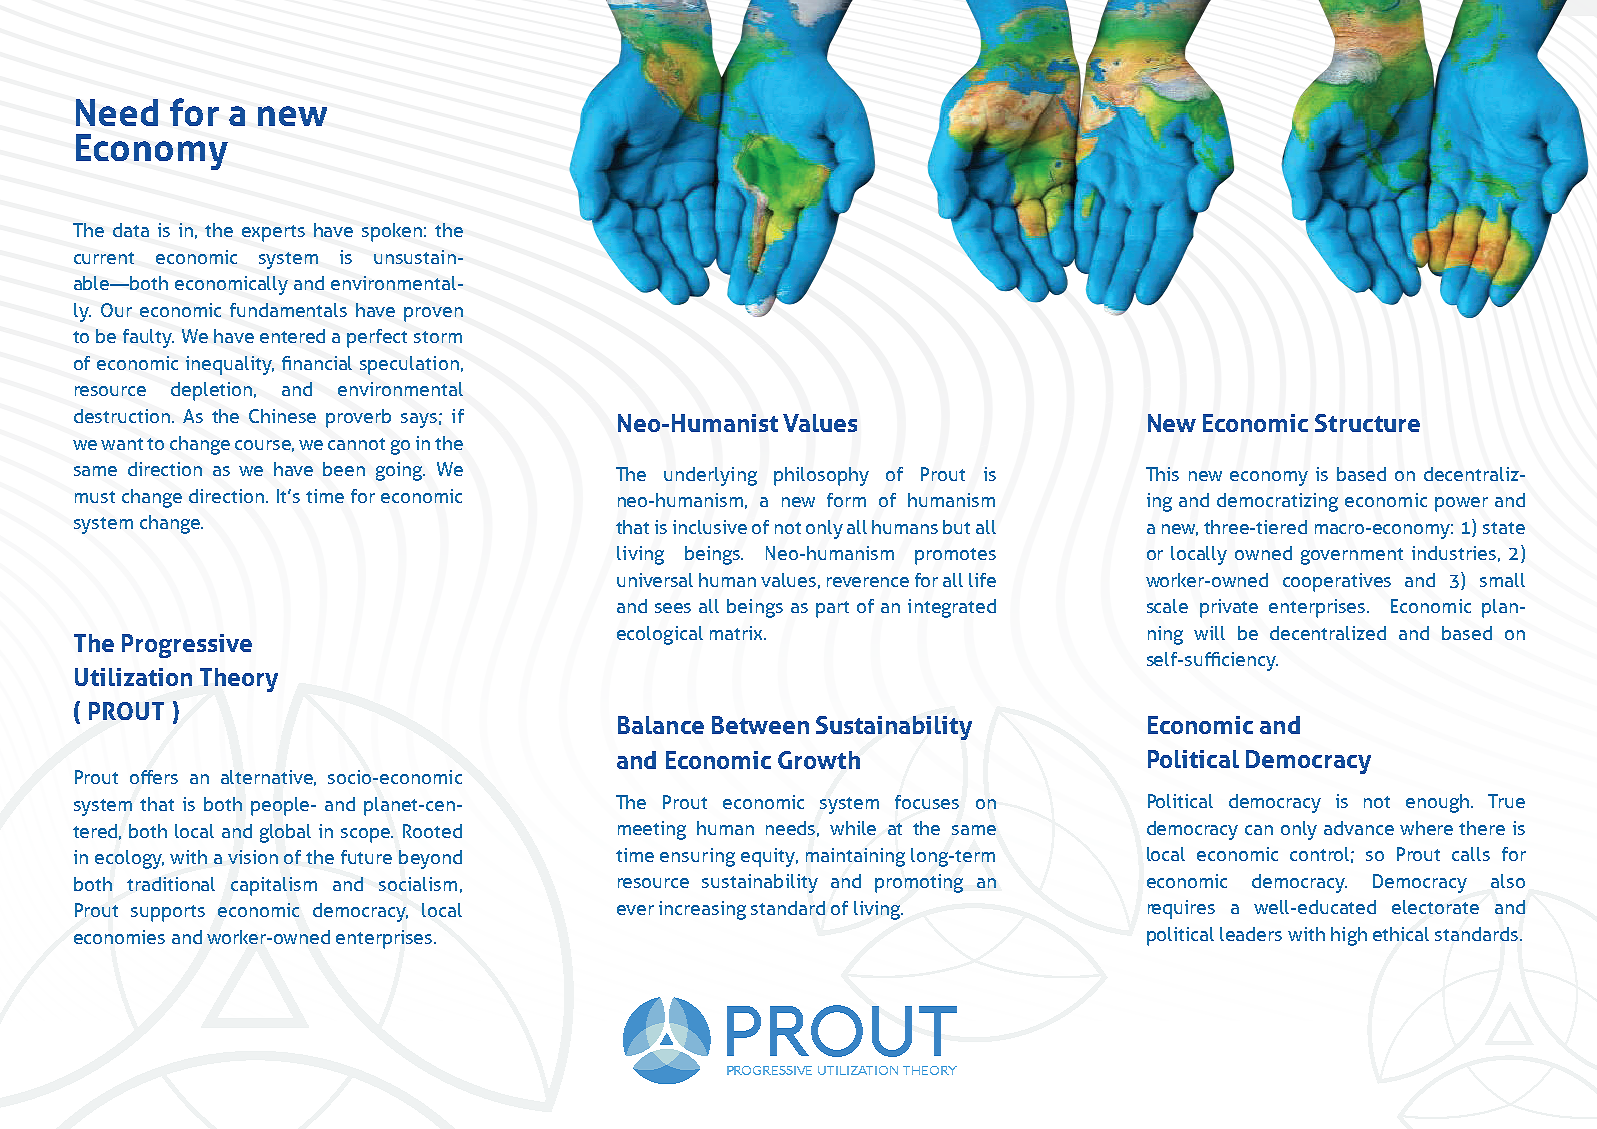  What do you see at coordinates (168, 913) in the document?
I see `supports` at bounding box center [168, 913].
